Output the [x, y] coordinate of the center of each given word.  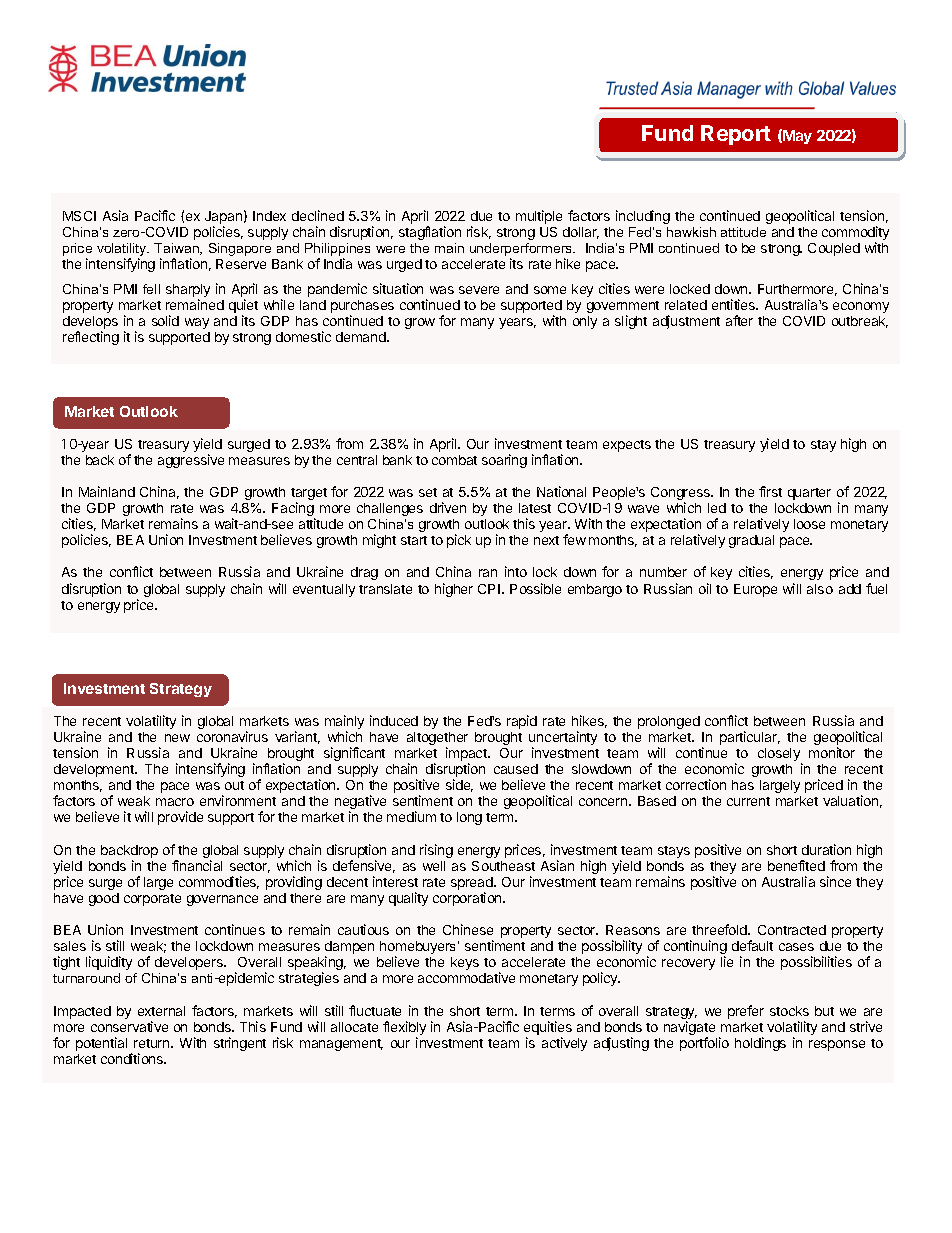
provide [180, 818]
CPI [489, 589]
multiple [539, 217]
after [739, 320]
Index [269, 216]
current [748, 801]
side [459, 785]
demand [362, 337]
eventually [324, 590]
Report [736, 135]
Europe [755, 590]
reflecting [91, 338]
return [153, 1043]
